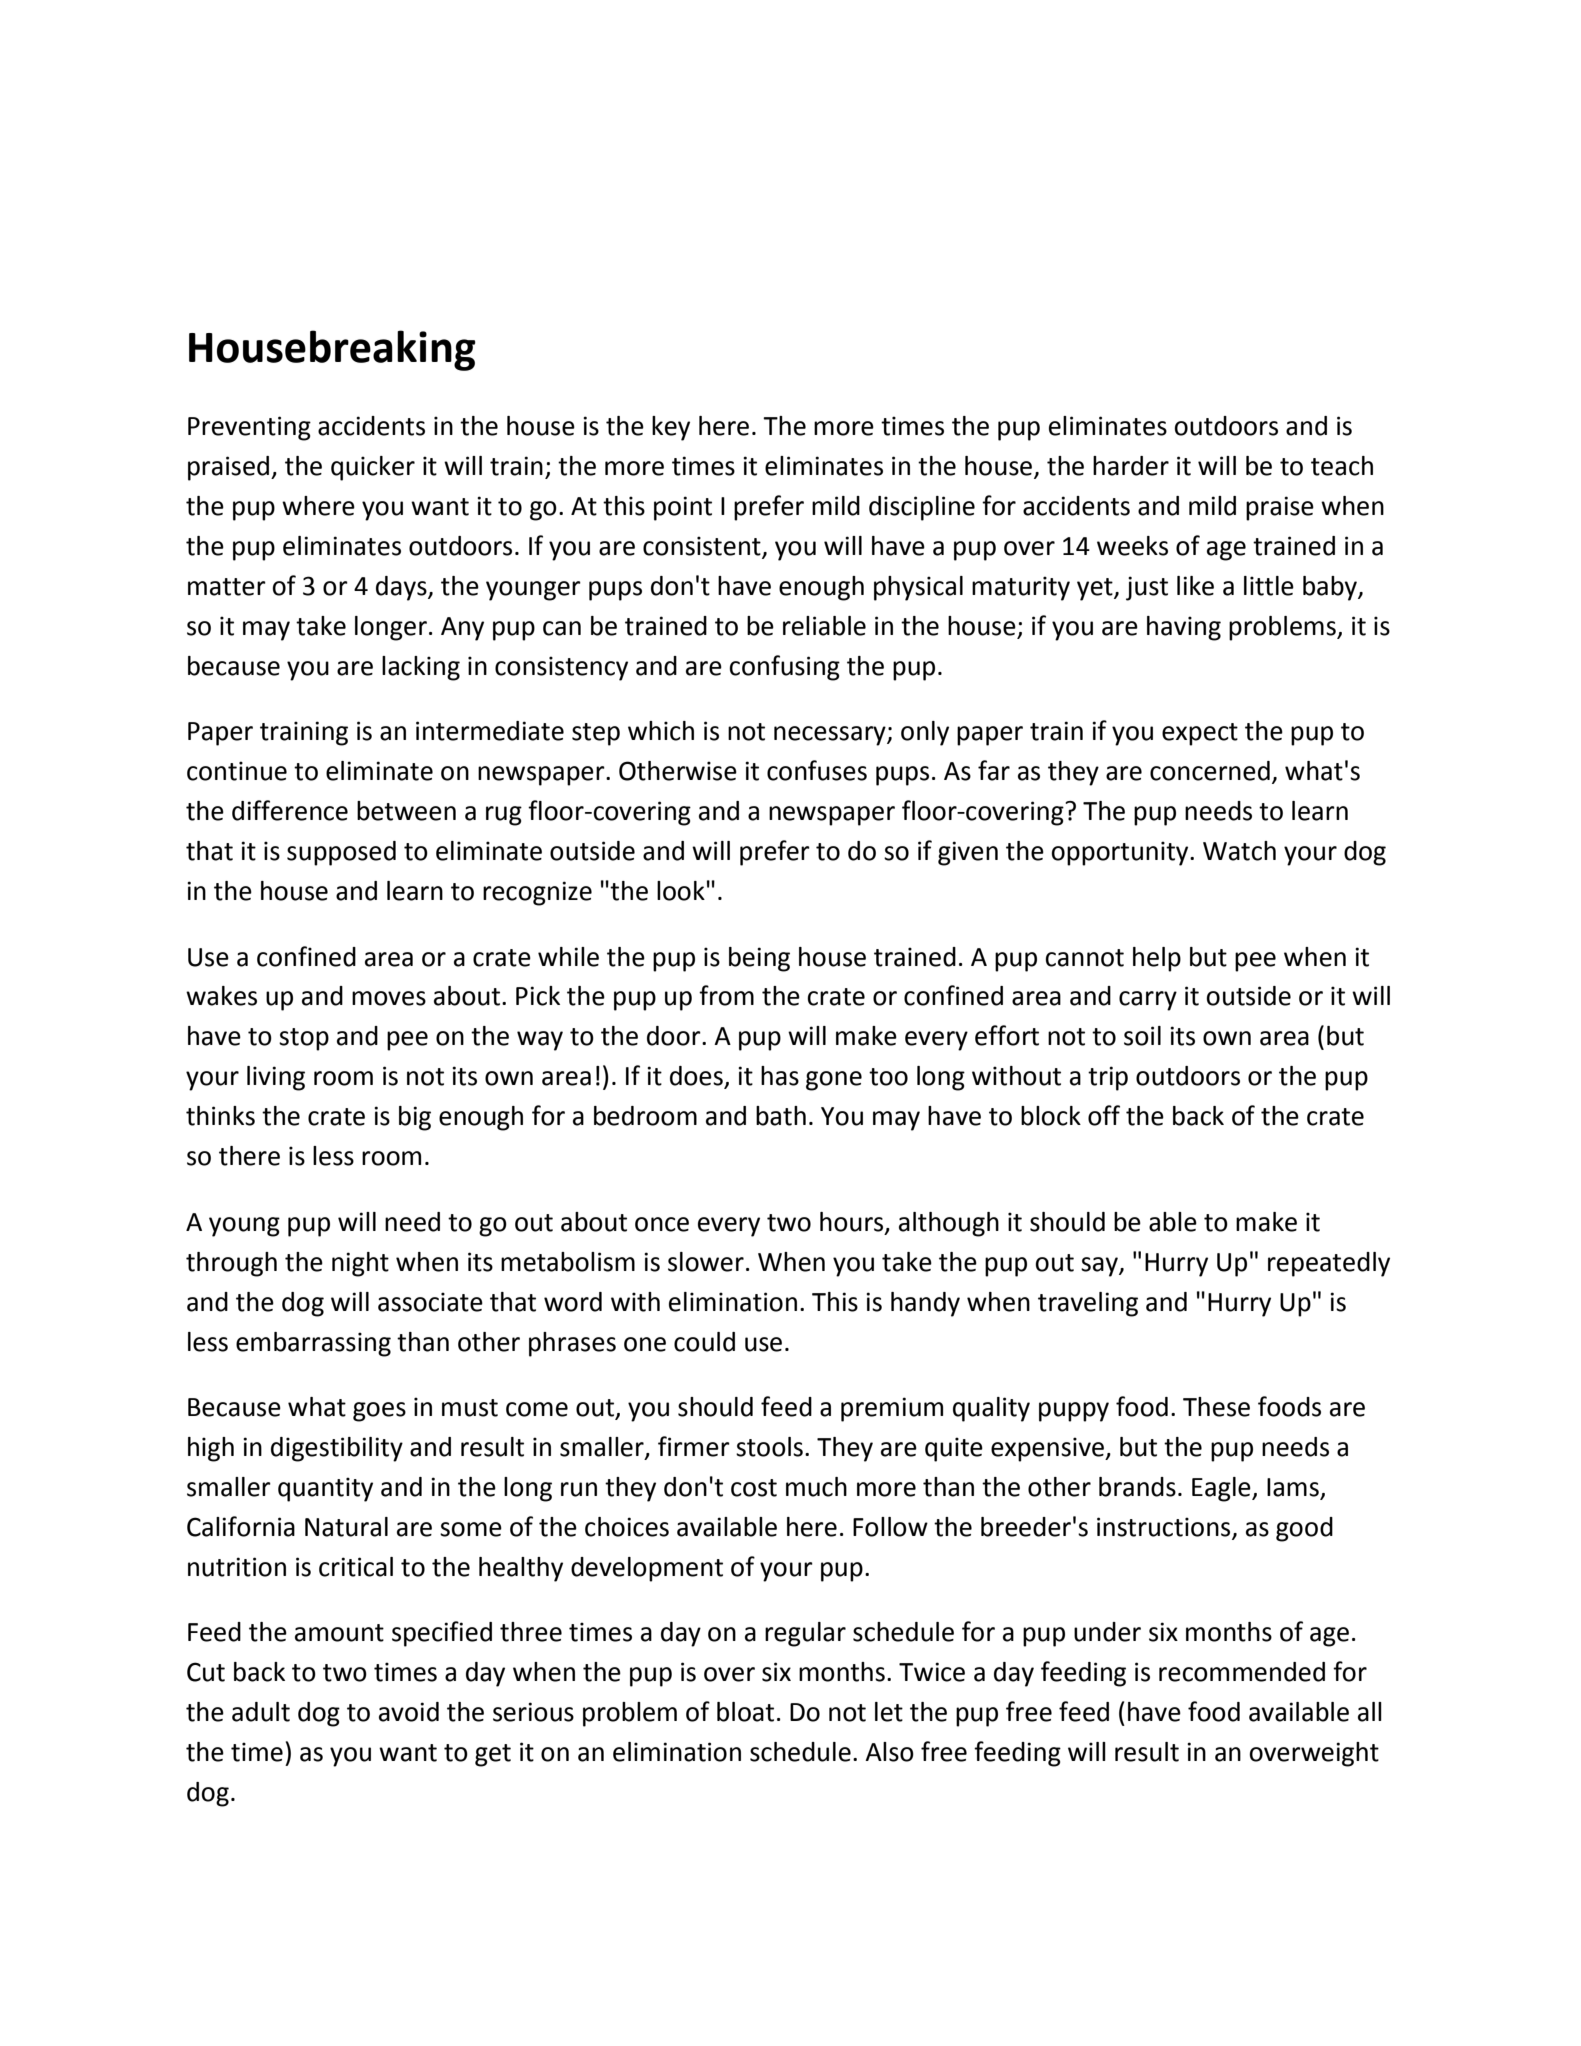 This image has height=2046, width=1581. I want to click on night, so click(360, 1264).
